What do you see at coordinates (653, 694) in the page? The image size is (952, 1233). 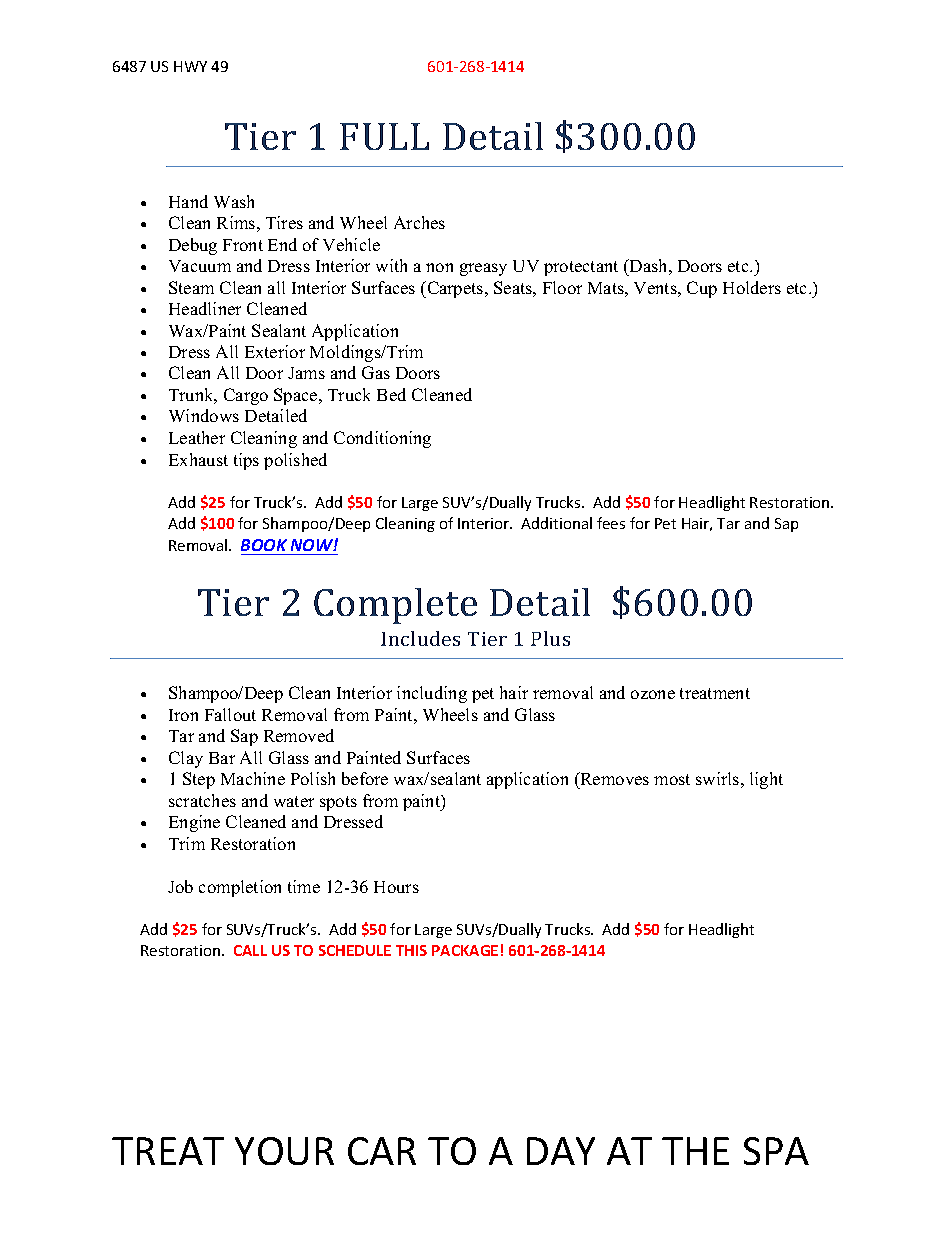 I see `ozone` at bounding box center [653, 694].
